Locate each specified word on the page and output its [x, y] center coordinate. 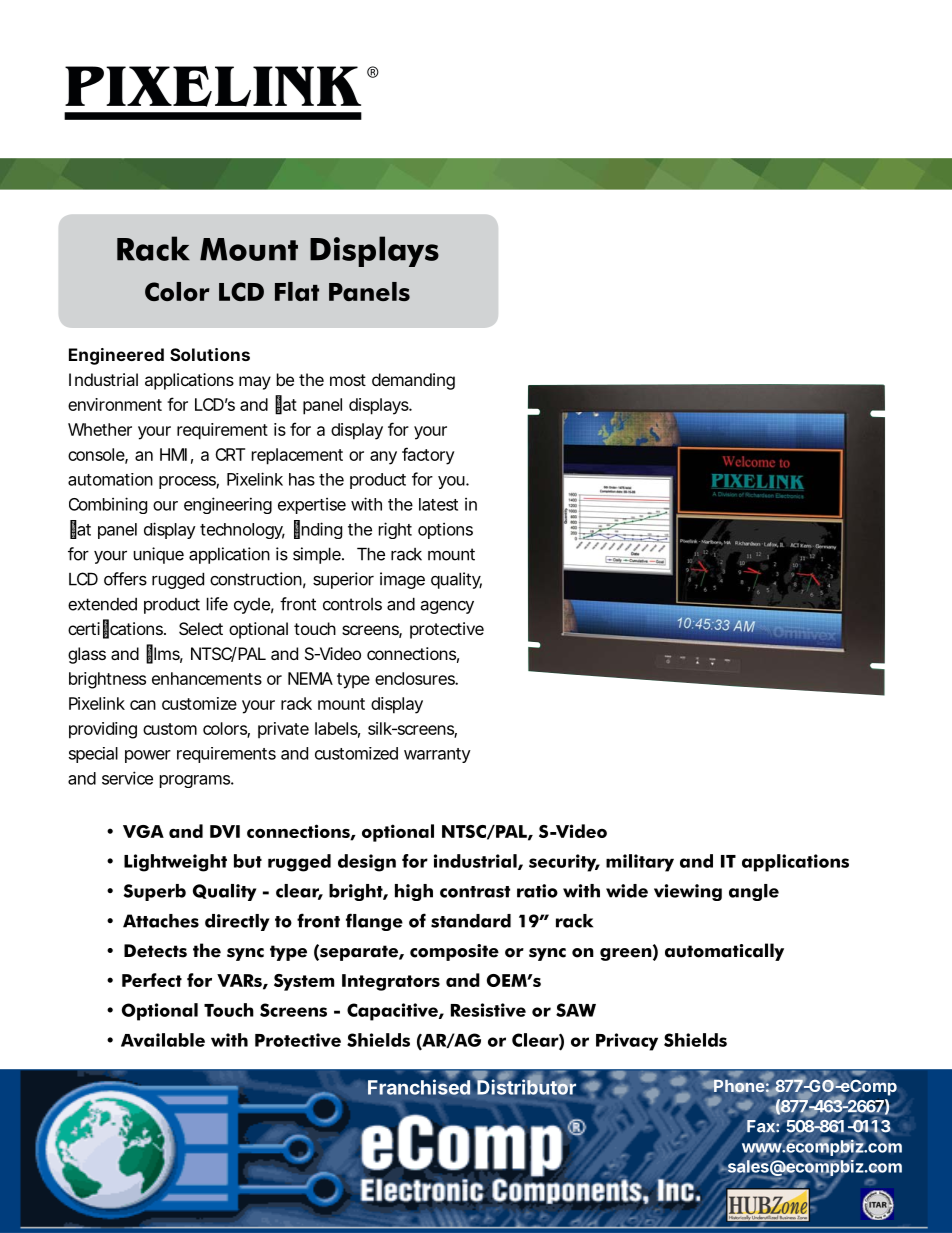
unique [159, 555]
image [402, 580]
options [445, 530]
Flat [297, 291]
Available [163, 1040]
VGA [143, 831]
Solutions [210, 354]
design [367, 863]
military [640, 863]
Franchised [419, 1087]
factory [428, 456]
